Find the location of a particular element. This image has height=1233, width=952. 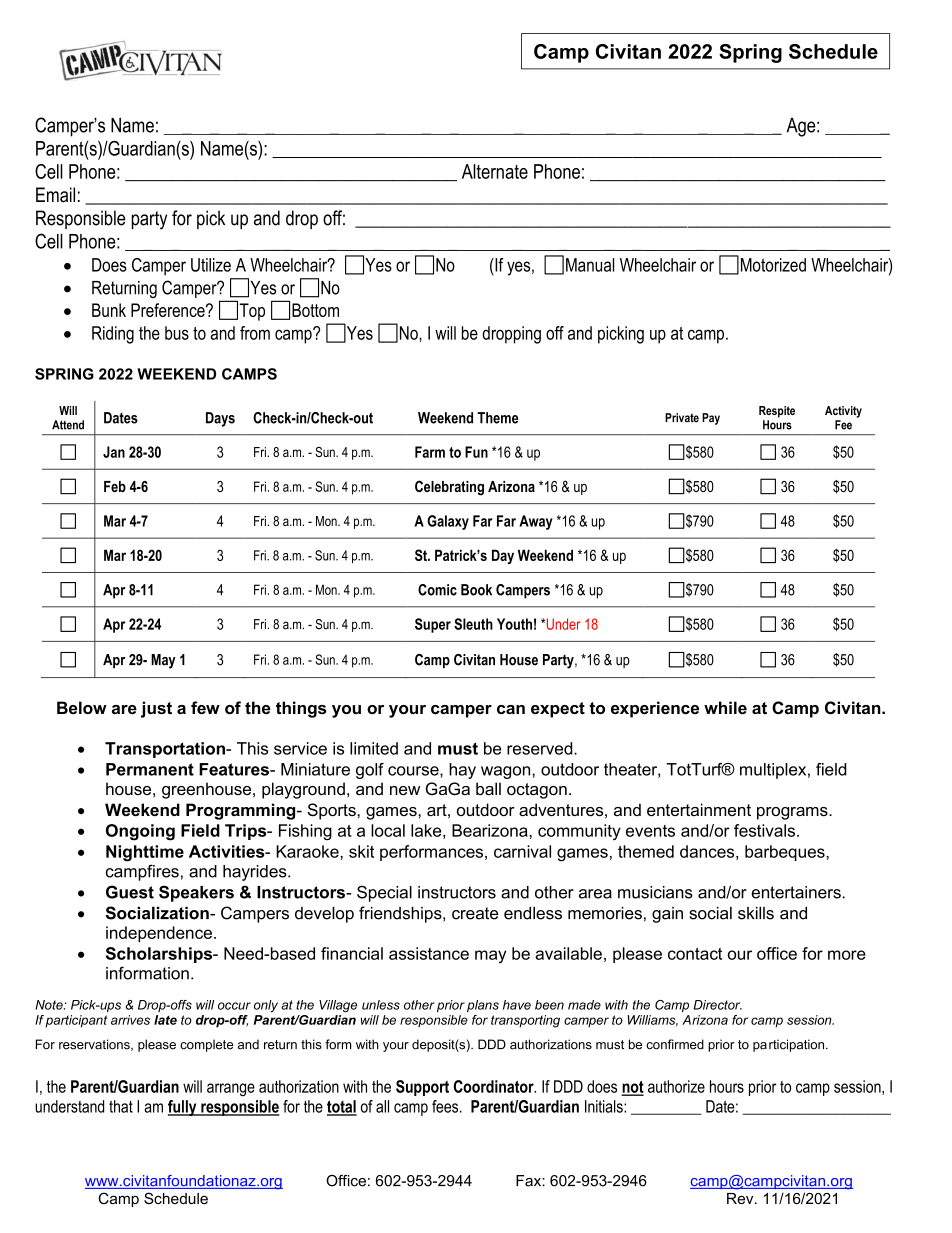

Alternate is located at coordinates (495, 171).
